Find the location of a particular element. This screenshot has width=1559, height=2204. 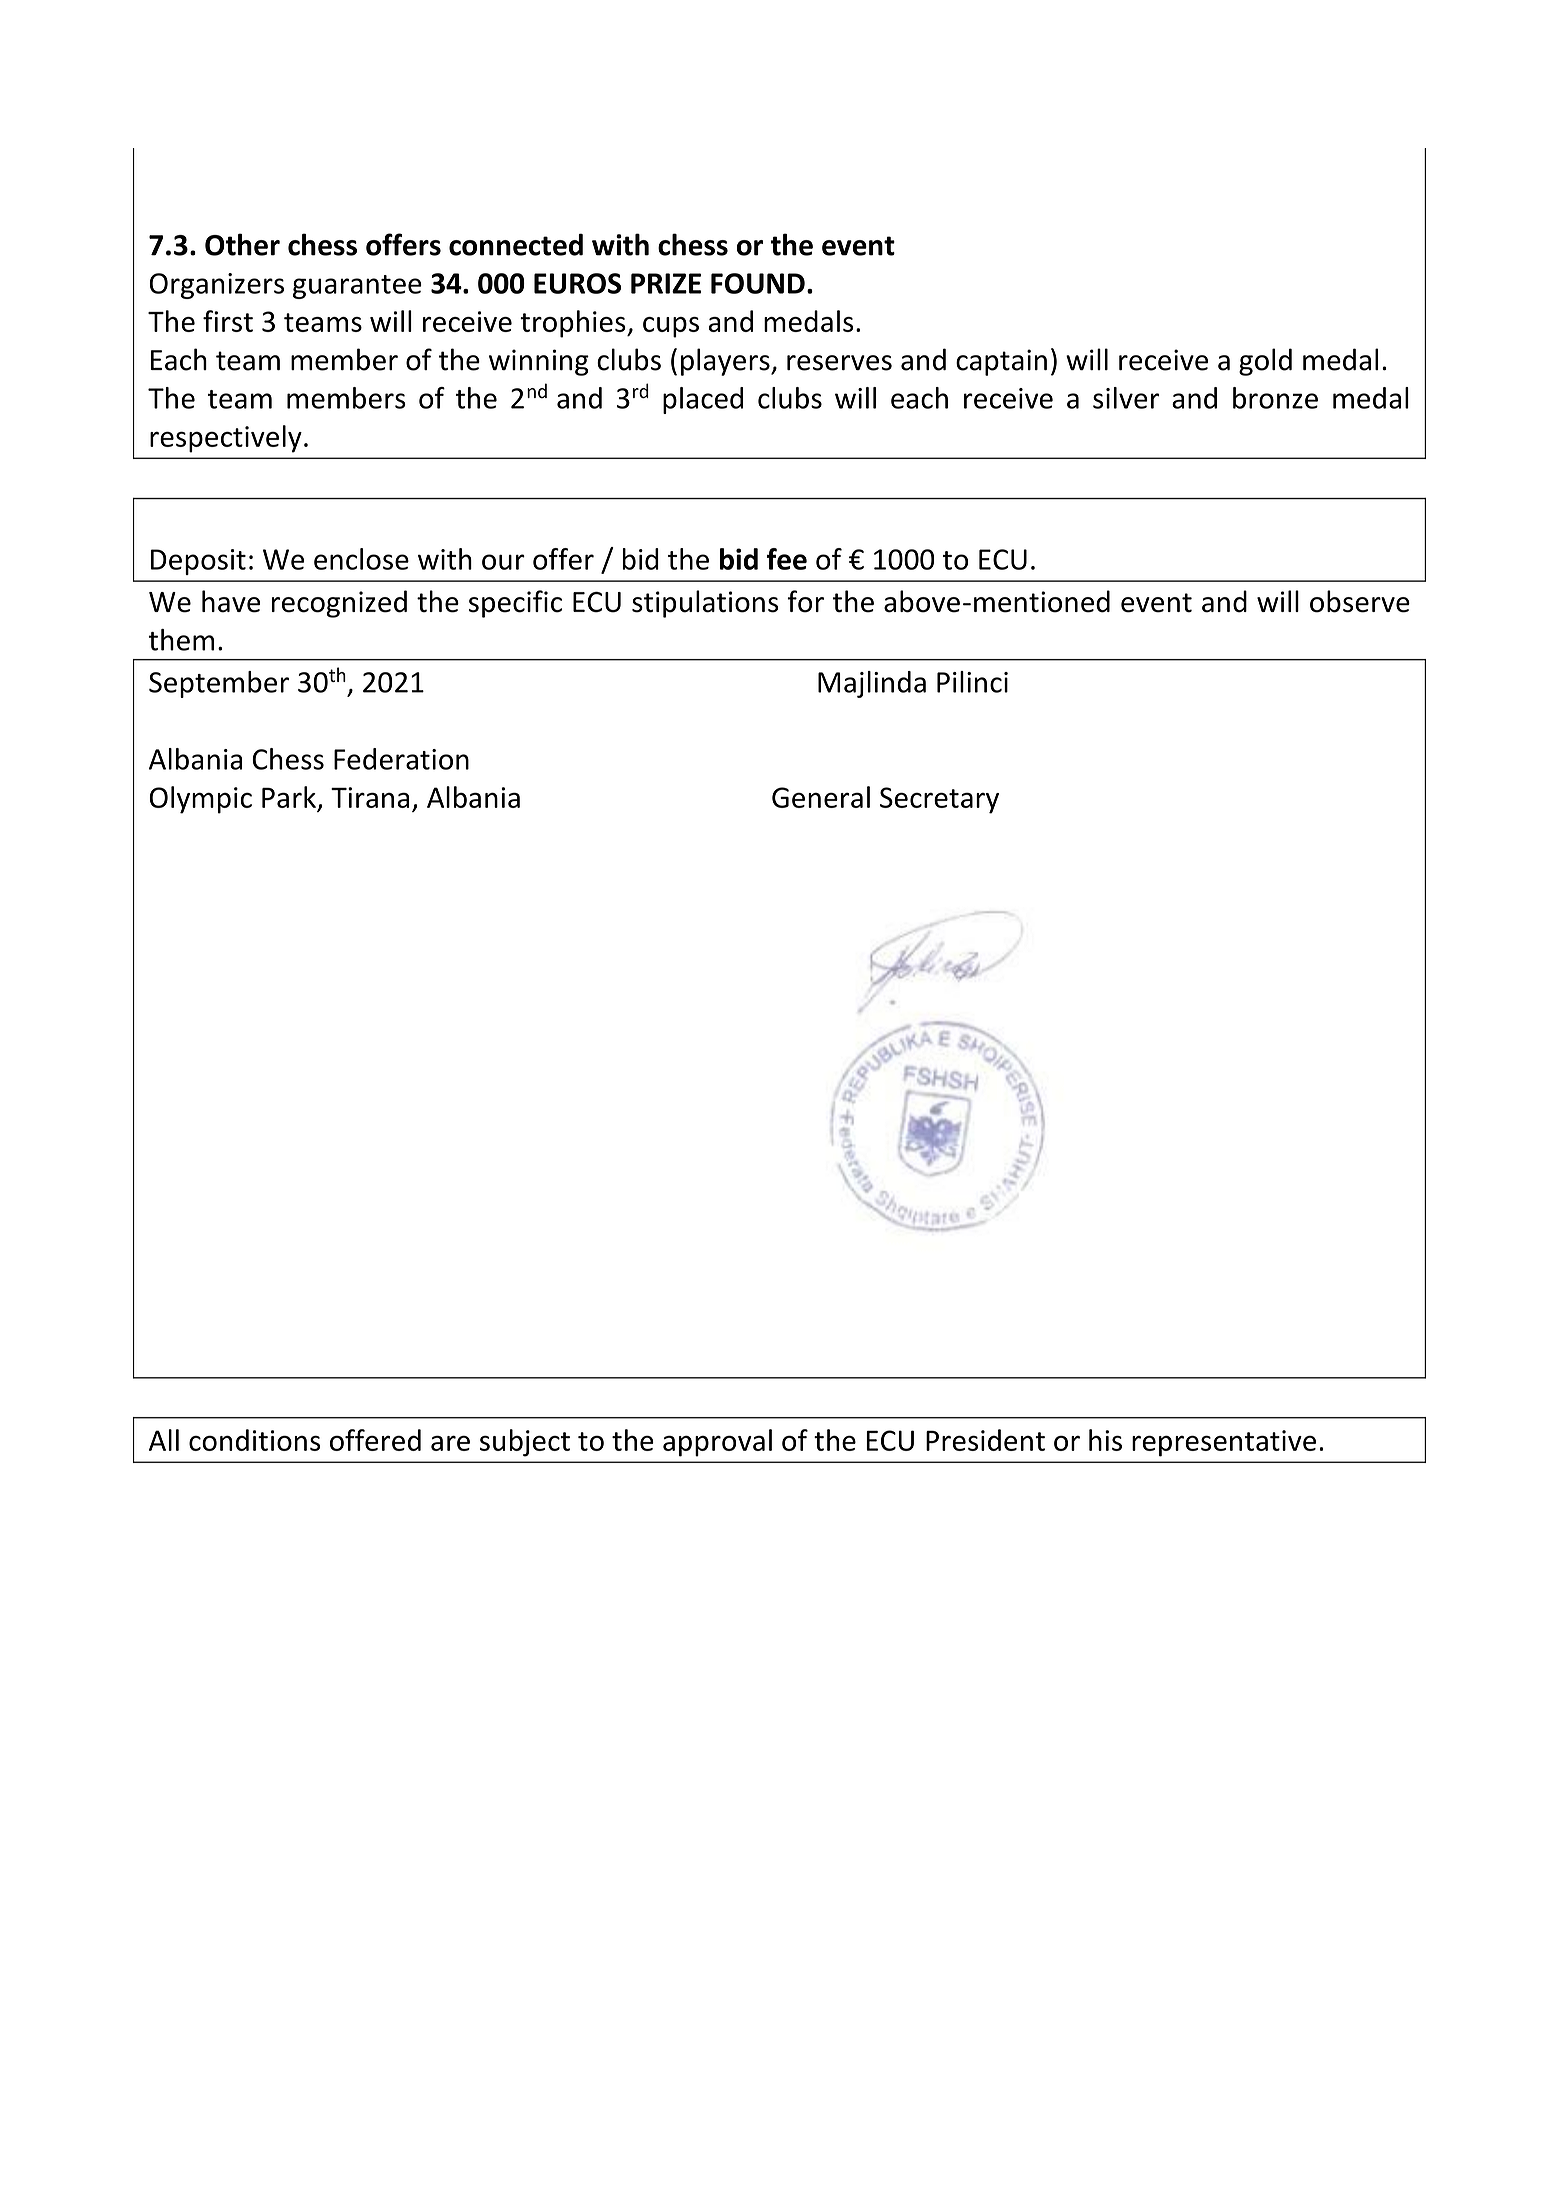

General is located at coordinates (821, 797).
